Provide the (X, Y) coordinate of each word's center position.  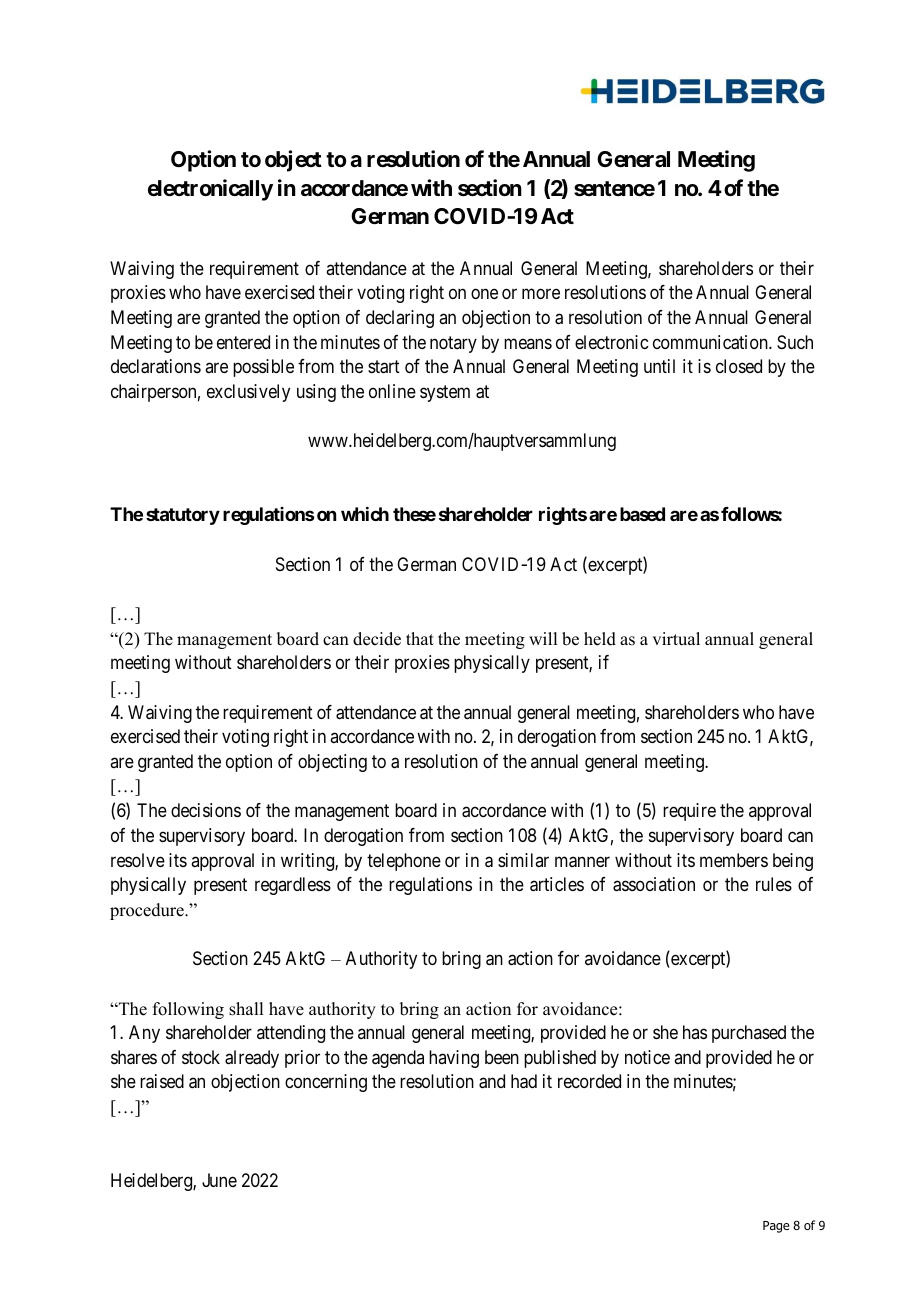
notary (453, 344)
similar (523, 860)
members (734, 860)
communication (711, 342)
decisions (206, 810)
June (219, 1180)
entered (243, 342)
